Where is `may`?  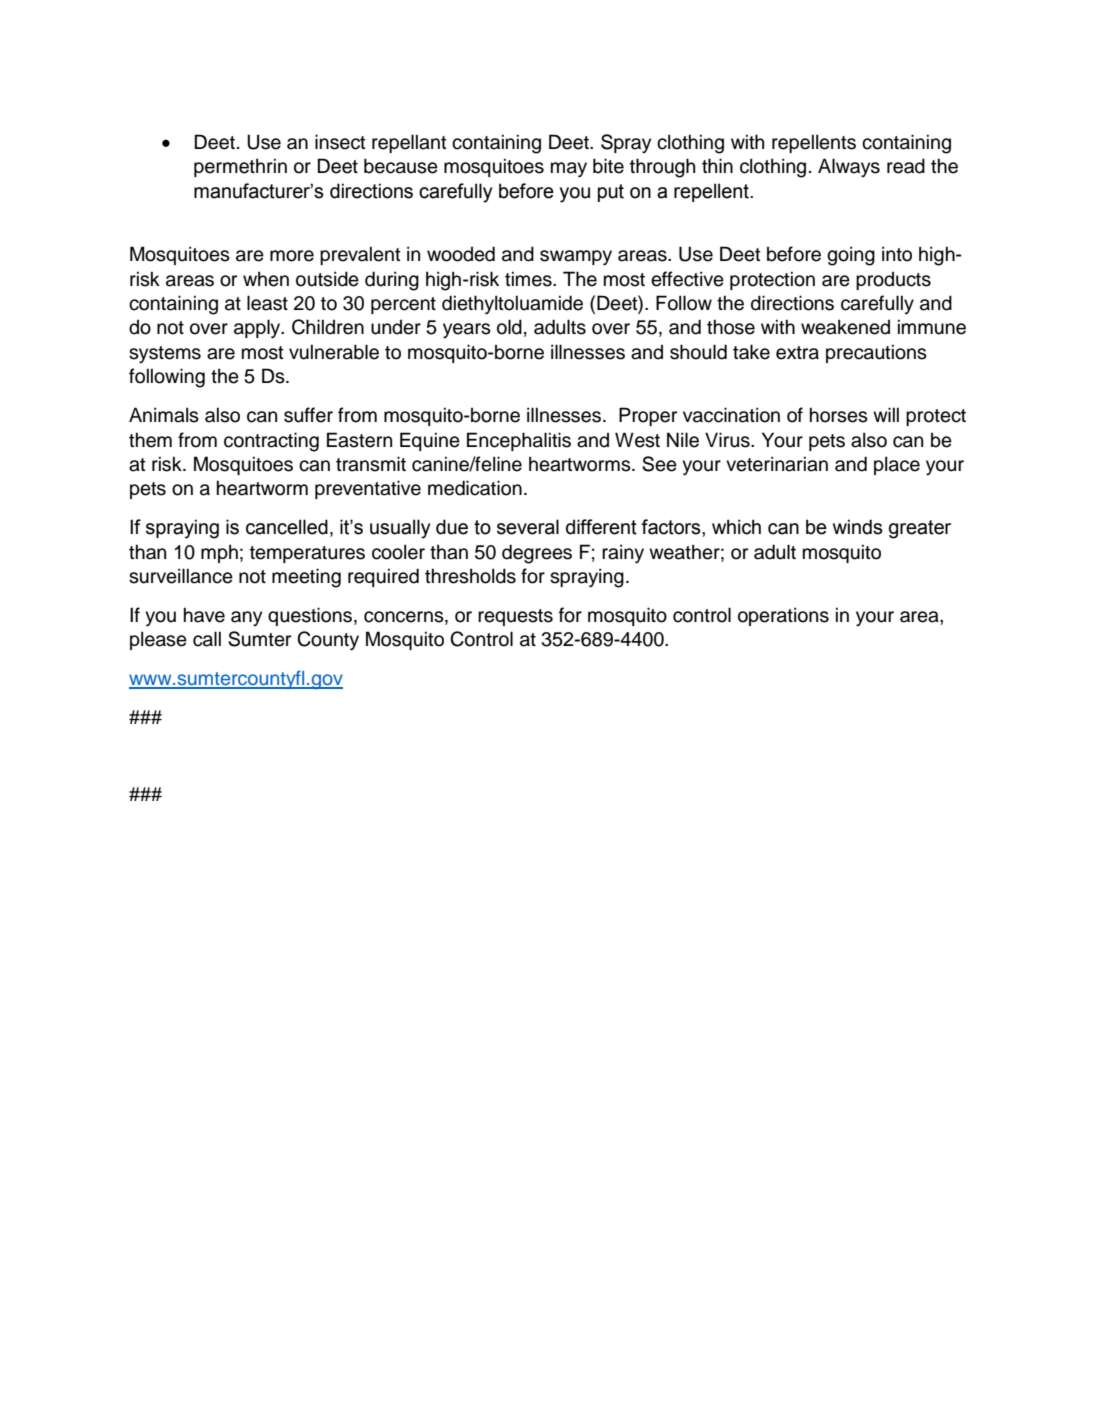
may is located at coordinates (569, 170).
